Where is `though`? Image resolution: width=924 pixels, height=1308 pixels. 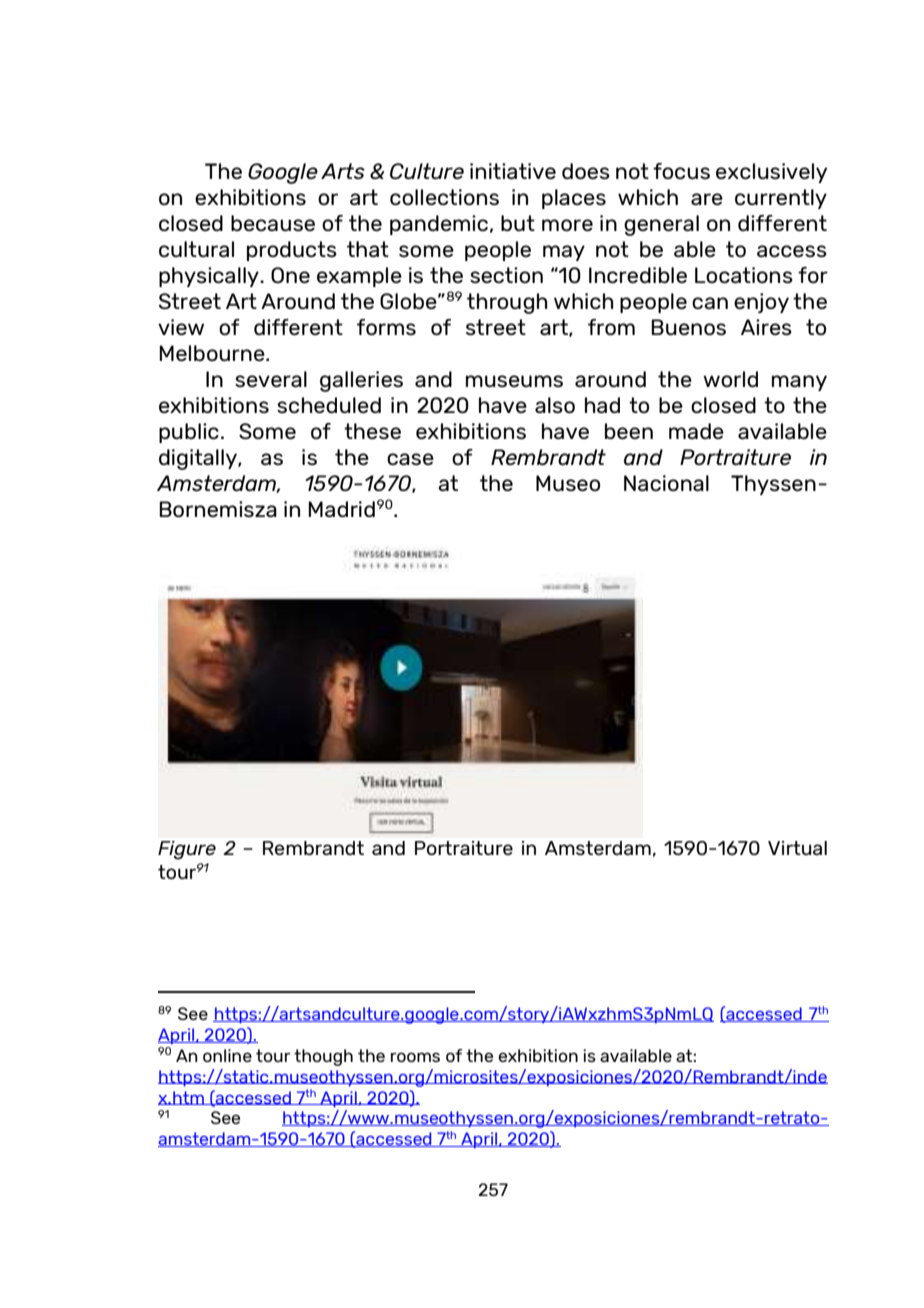
though is located at coordinates (323, 1057).
